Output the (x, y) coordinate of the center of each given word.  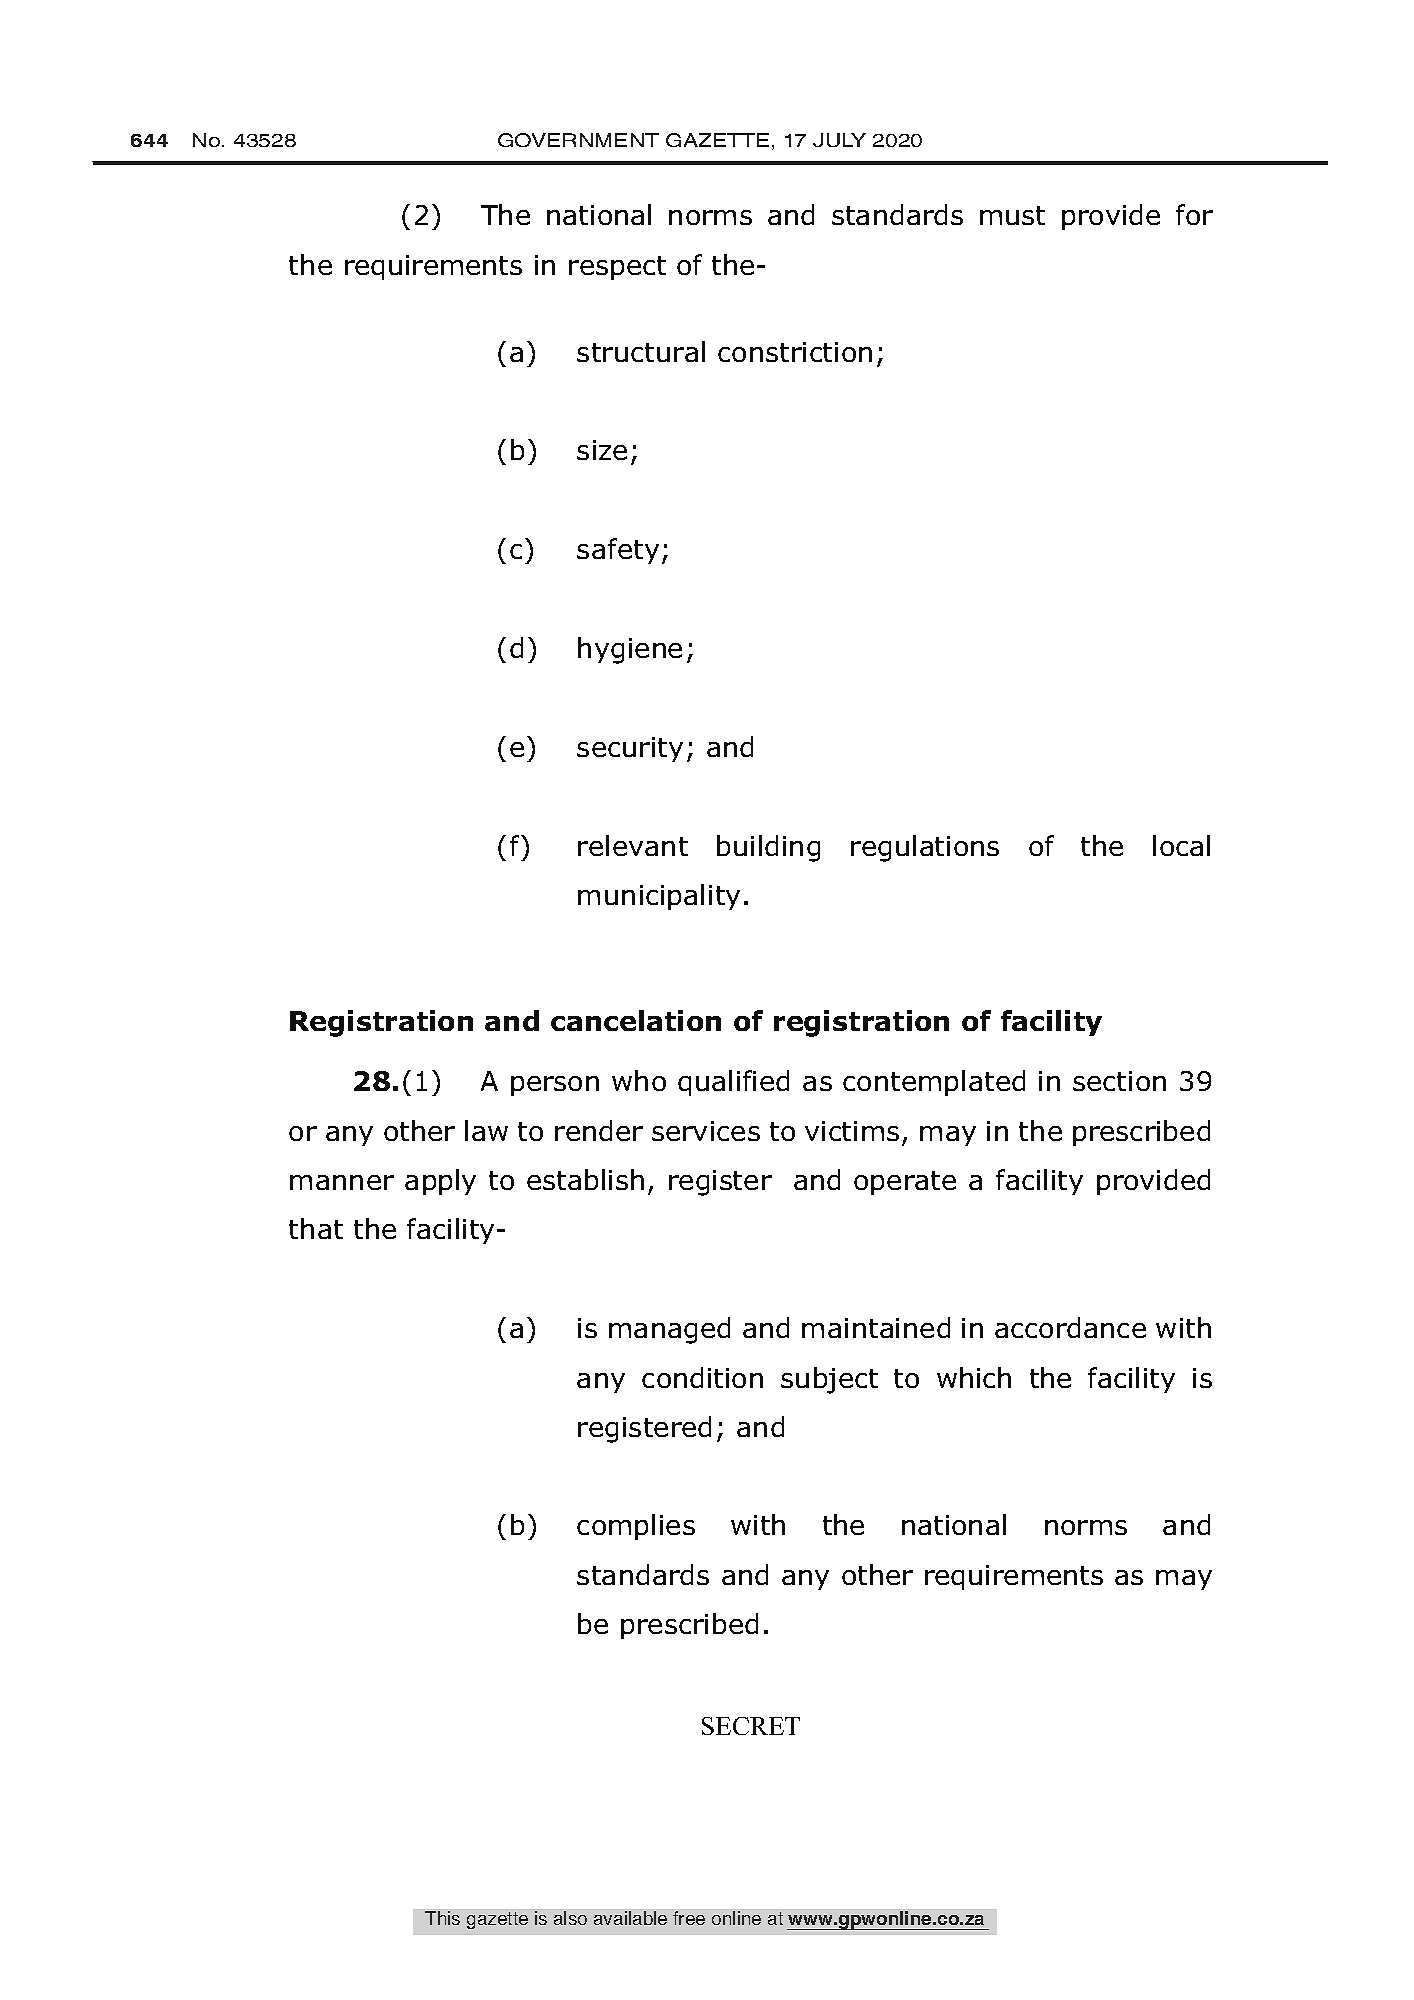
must (1012, 215)
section (1119, 1081)
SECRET (751, 1726)
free (689, 1918)
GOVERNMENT (578, 140)
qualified (733, 1083)
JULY (839, 140)
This (442, 1918)
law (486, 1130)
